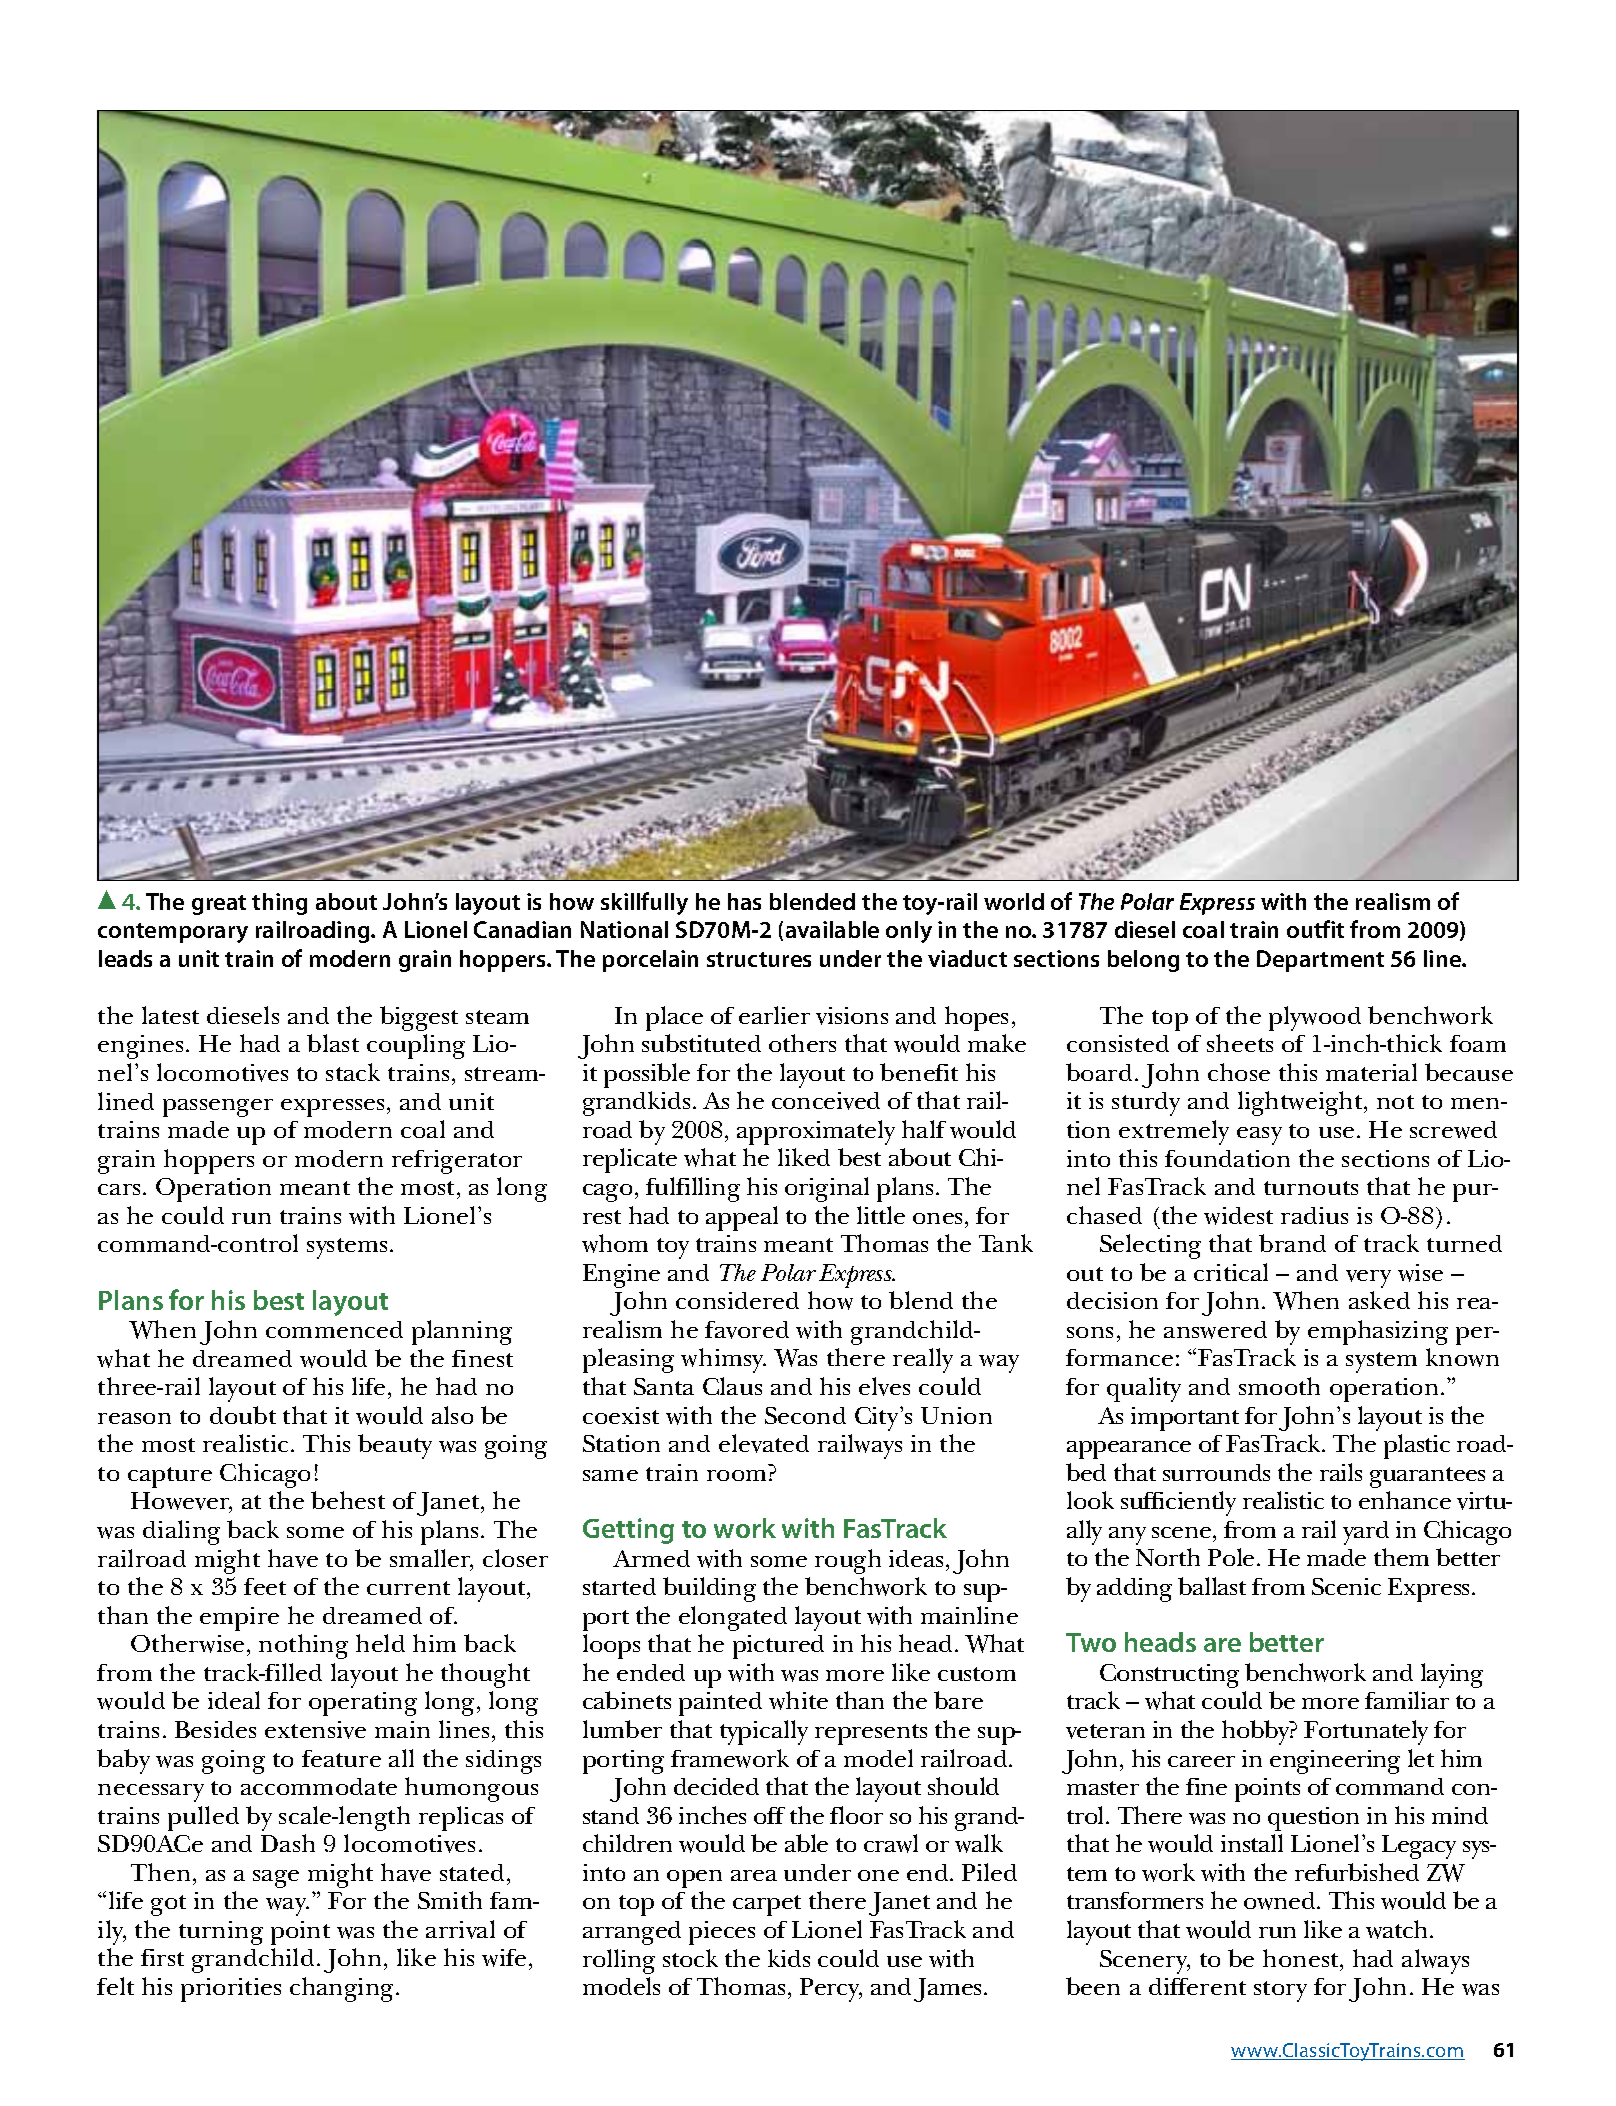  What do you see at coordinates (221, 1933) in the screenshot?
I see `turning` at bounding box center [221, 1933].
